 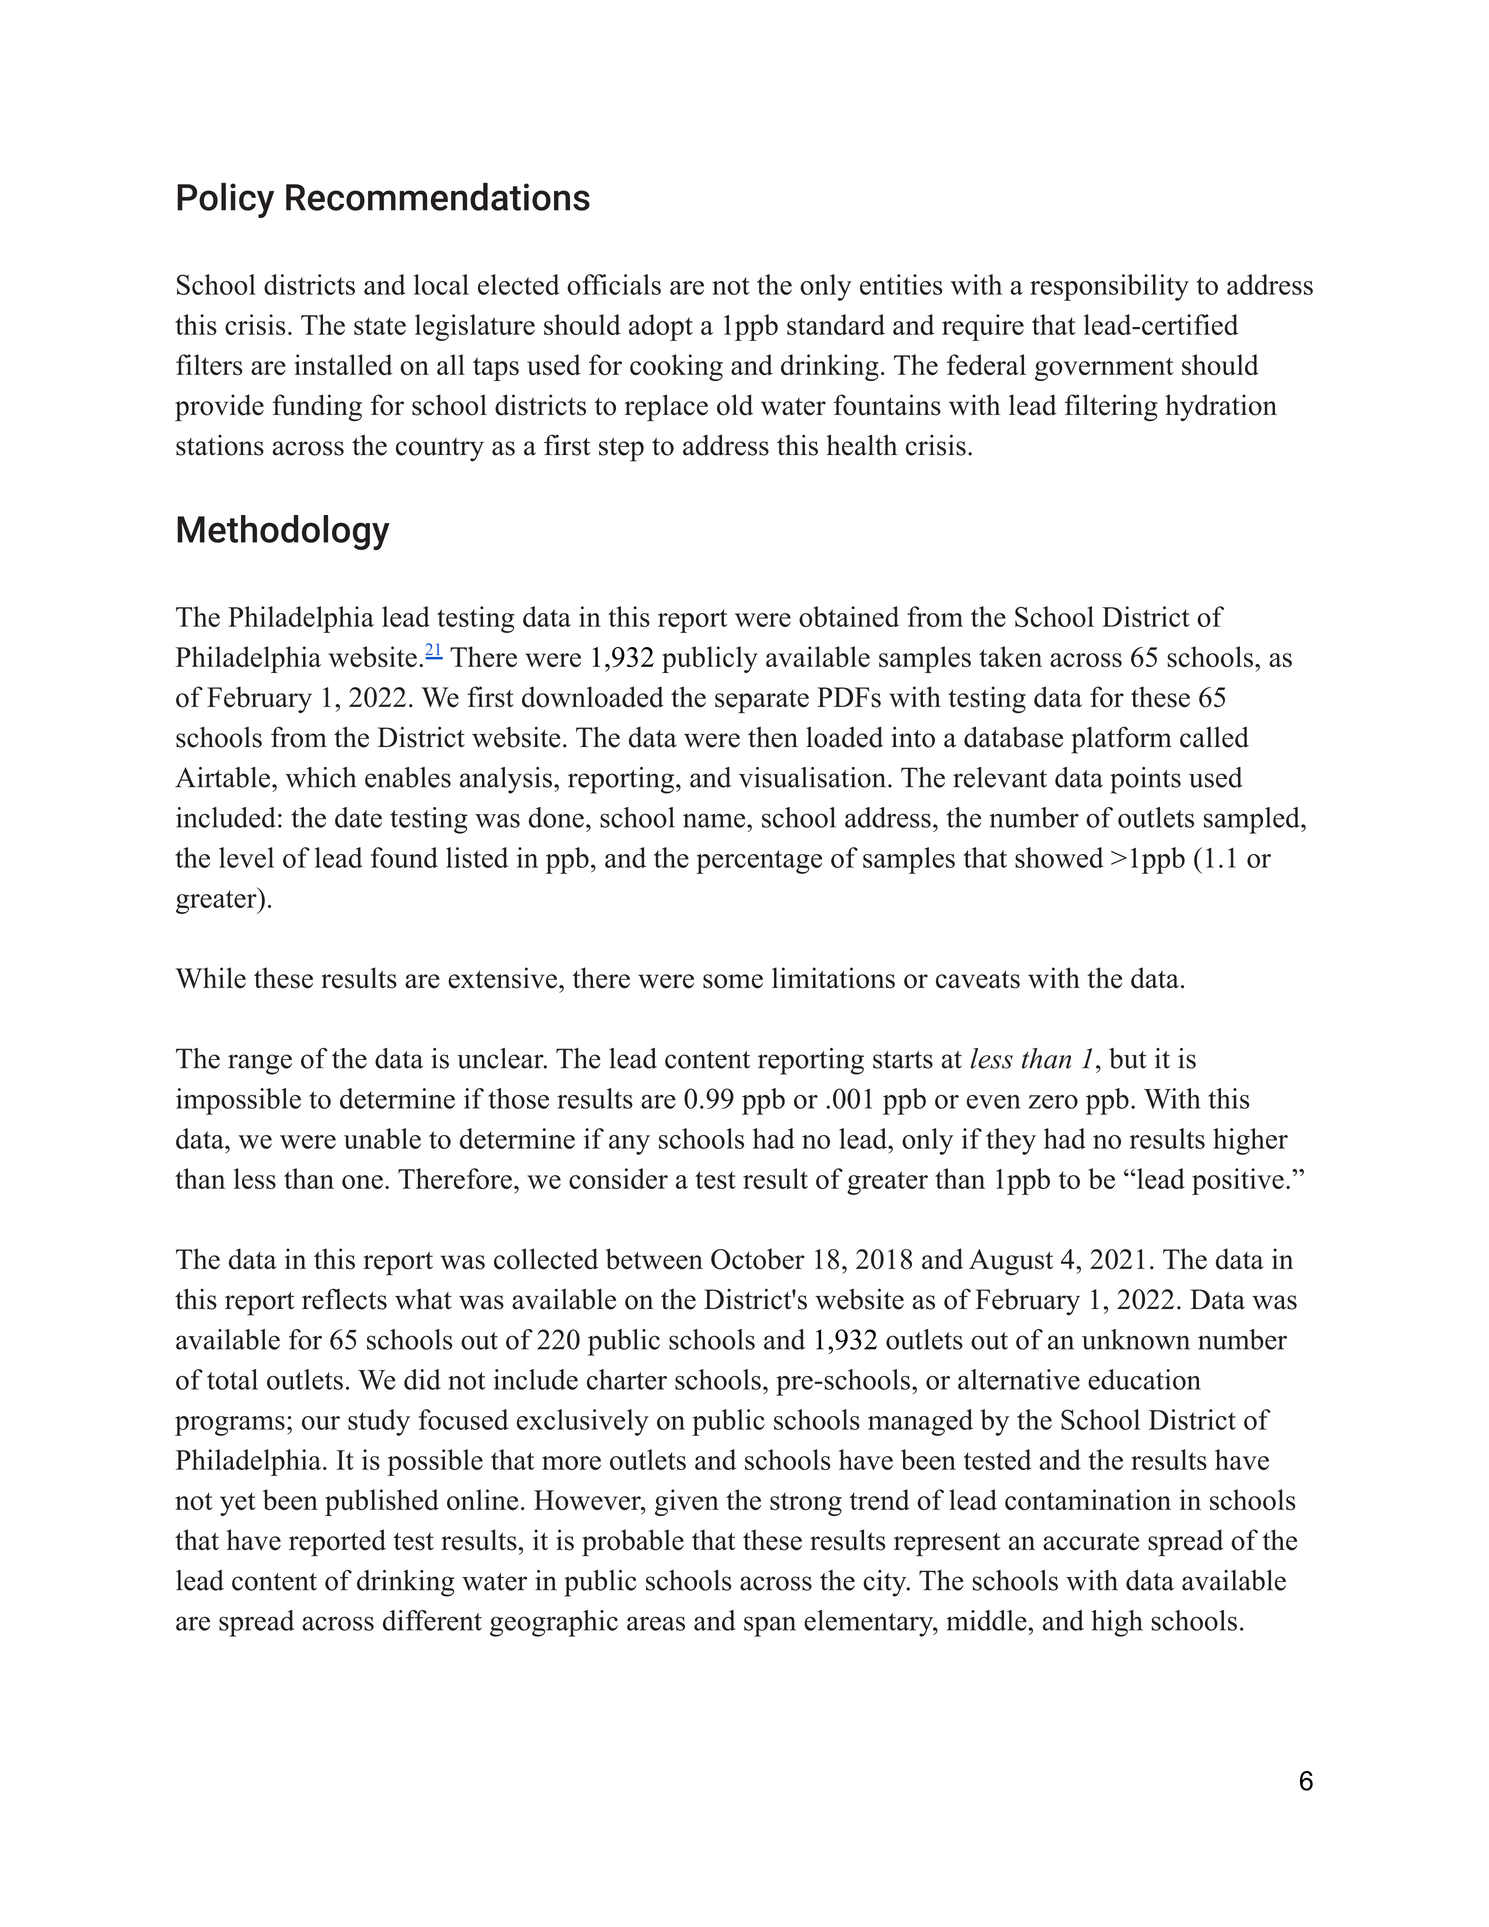 I want to click on any, so click(x=629, y=1145).
